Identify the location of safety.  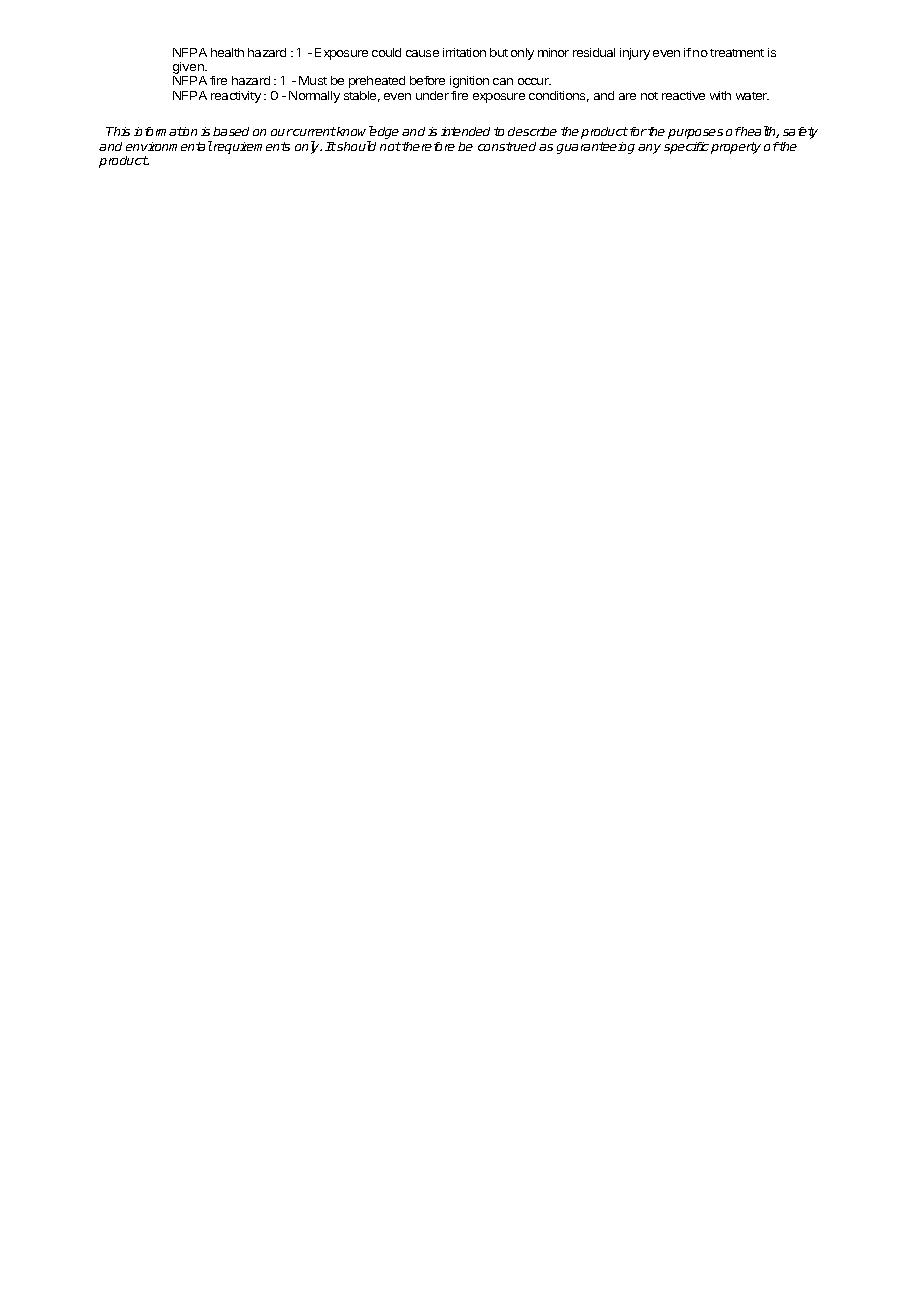
(800, 133).
